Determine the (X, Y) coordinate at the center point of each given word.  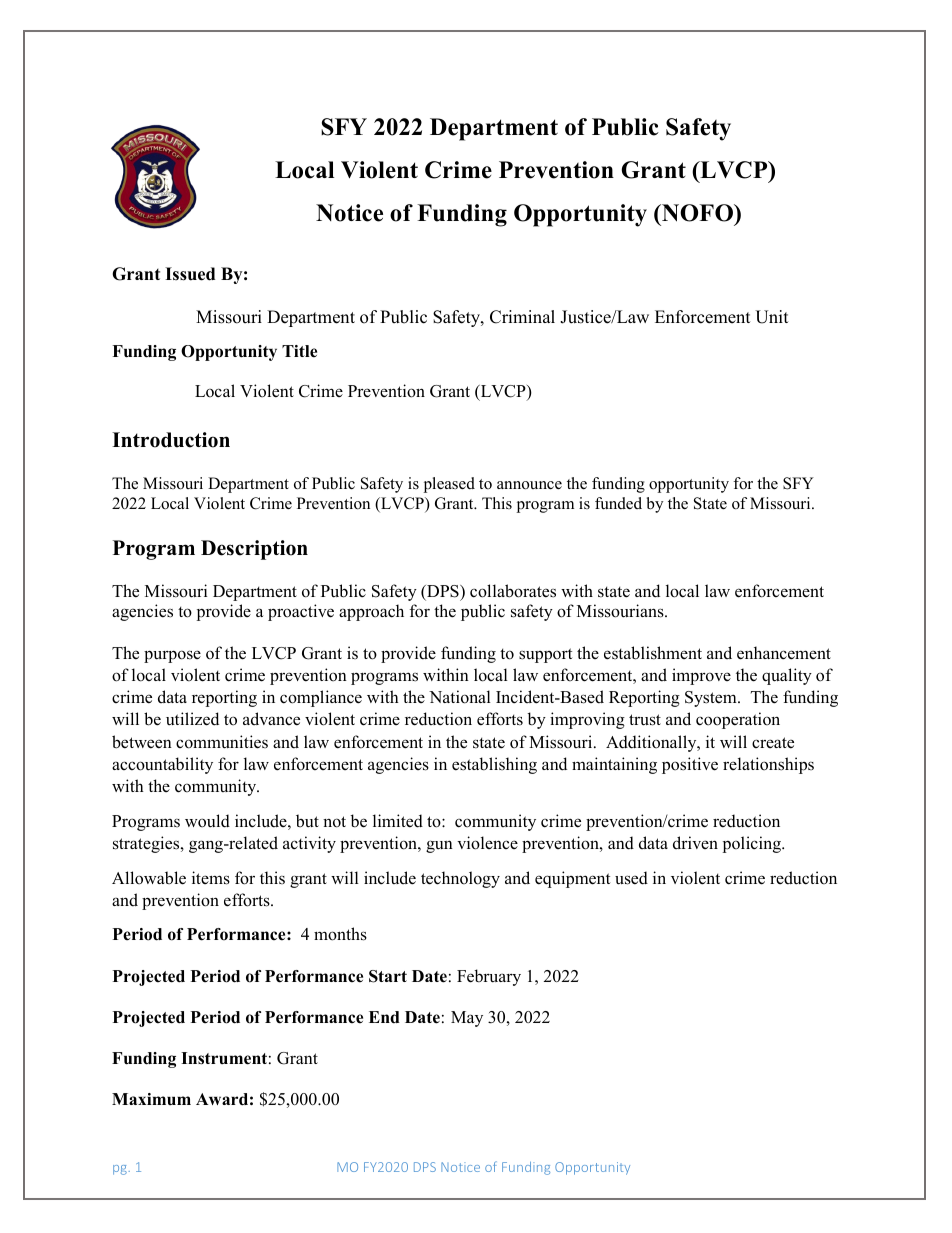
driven (695, 843)
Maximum (151, 1099)
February (489, 977)
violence (487, 843)
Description (254, 550)
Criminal (522, 317)
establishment (653, 653)
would (207, 821)
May (467, 1019)
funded (618, 503)
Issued (190, 274)
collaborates (513, 591)
